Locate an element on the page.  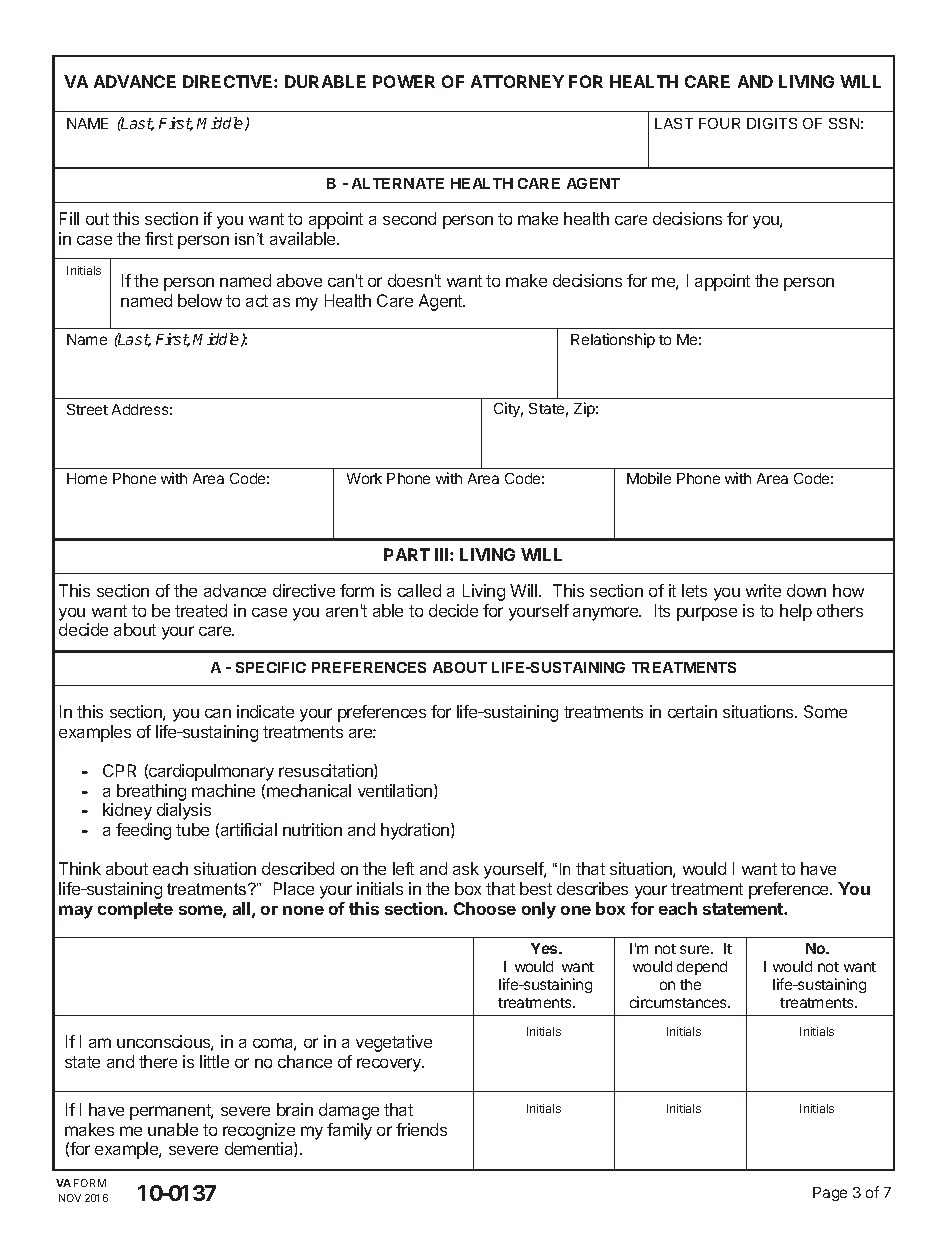
help is located at coordinates (796, 612).
